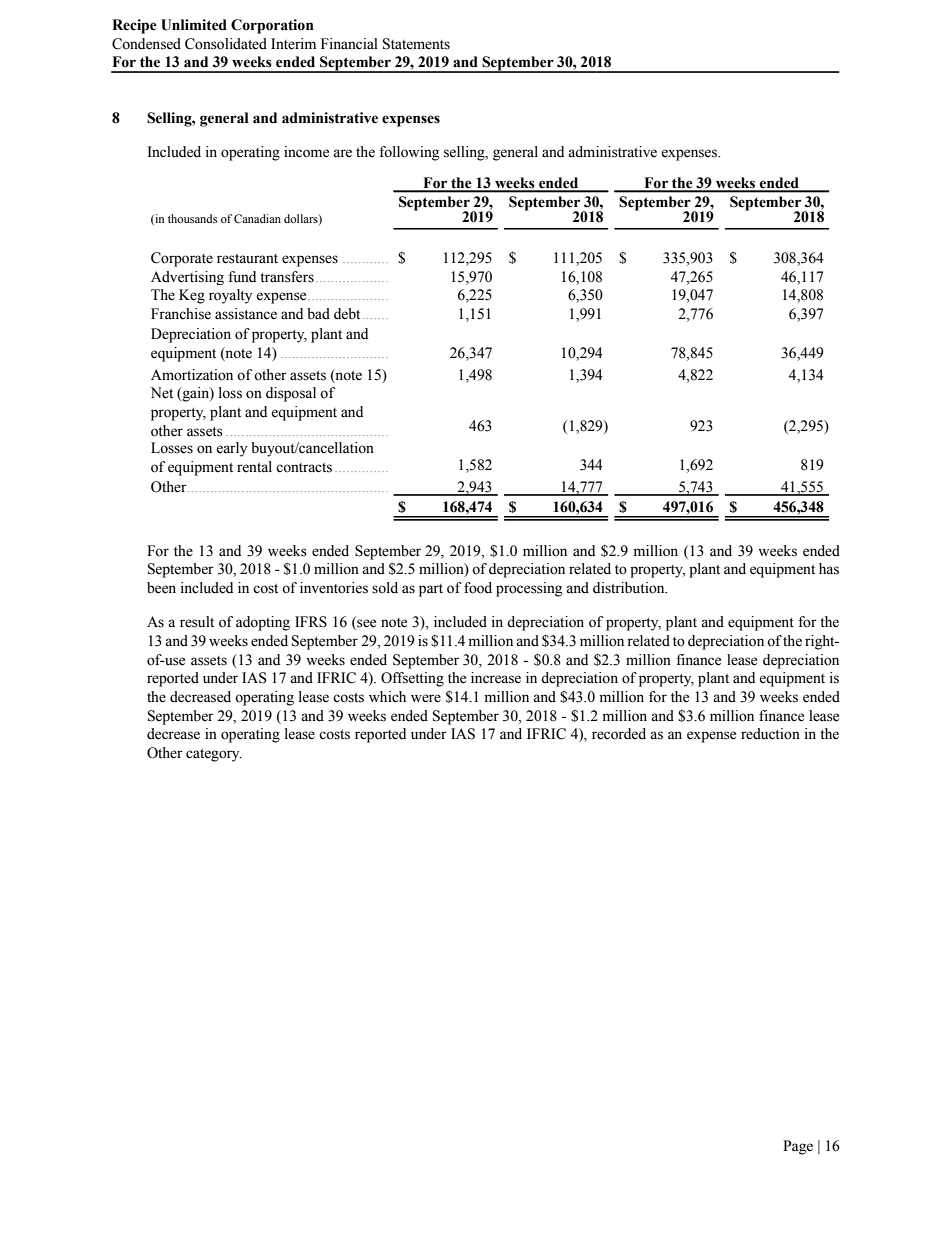 The width and height of the page is (952, 1233). What do you see at coordinates (478, 588) in the page?
I see `food` at bounding box center [478, 588].
